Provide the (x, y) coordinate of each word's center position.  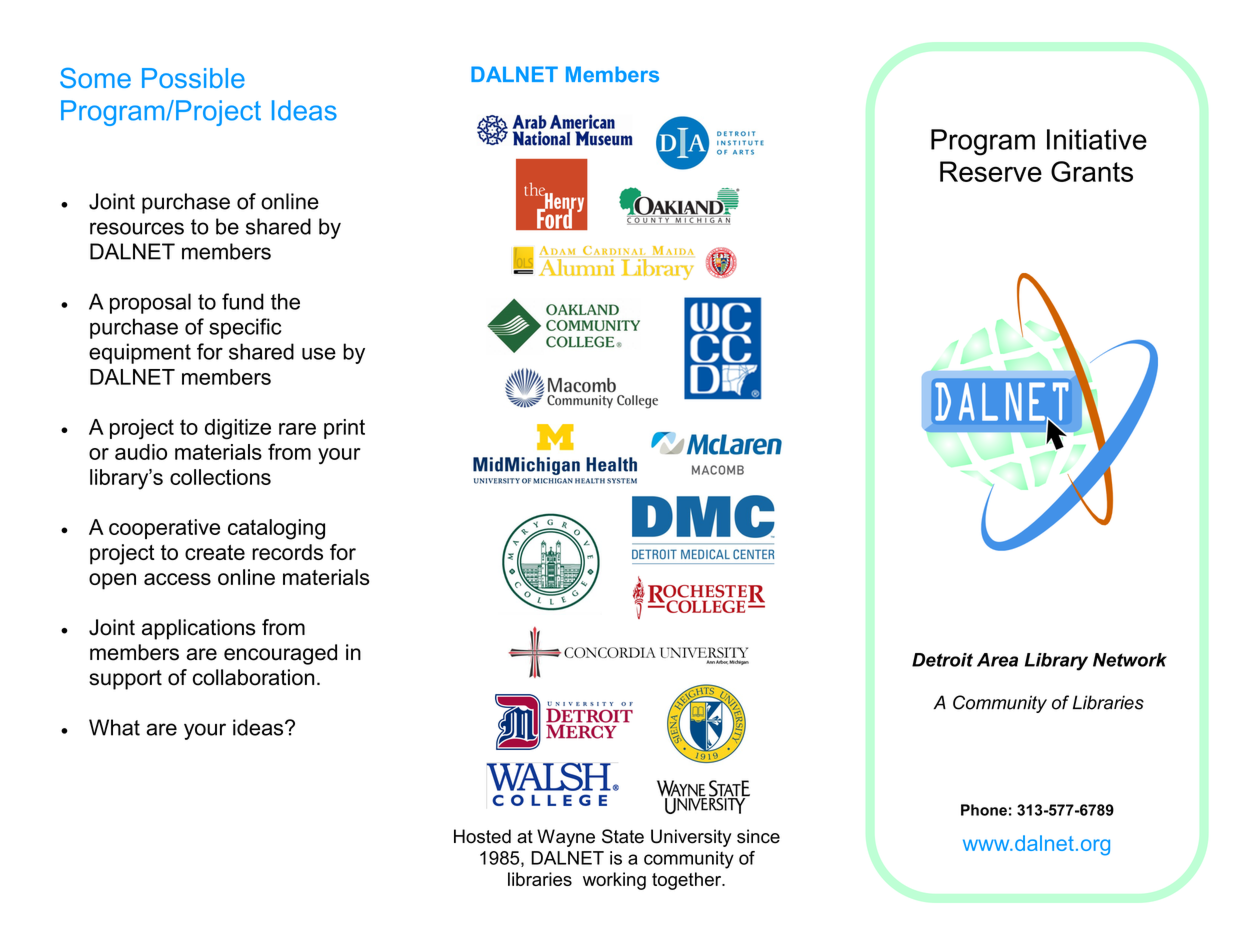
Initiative (1097, 139)
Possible (193, 78)
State (623, 836)
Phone (984, 810)
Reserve (991, 171)
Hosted (482, 836)
